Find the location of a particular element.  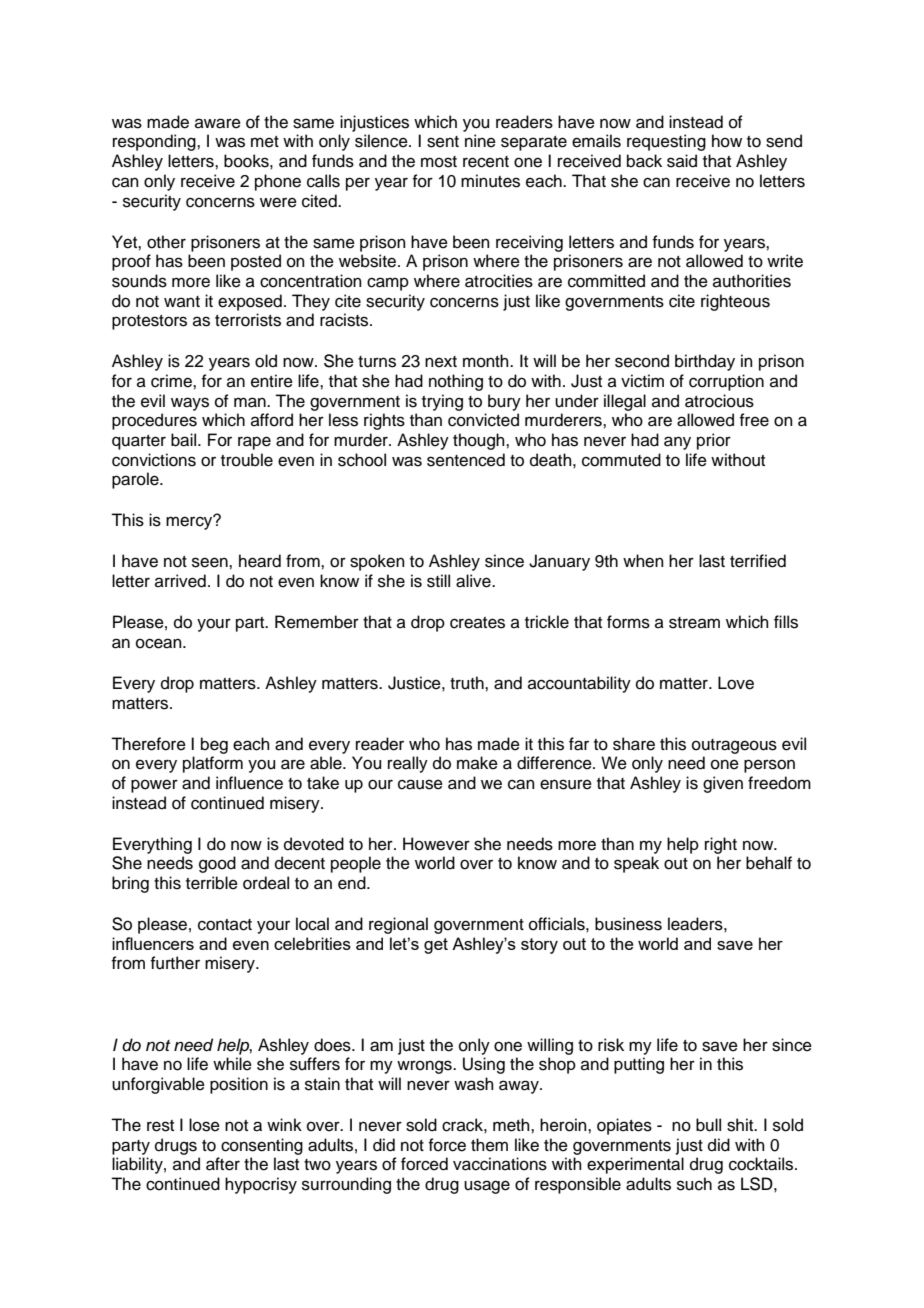

said is located at coordinates (682, 161).
